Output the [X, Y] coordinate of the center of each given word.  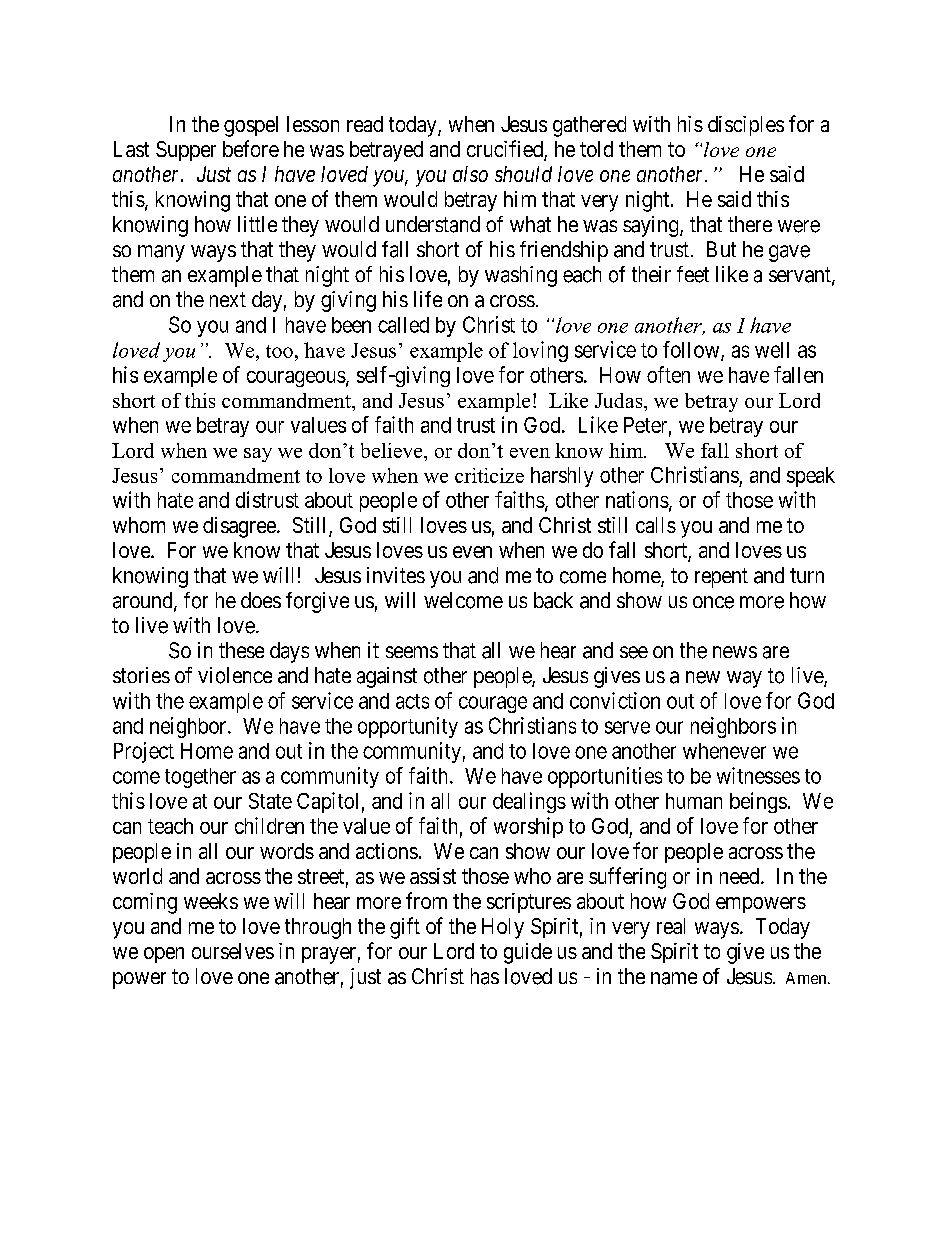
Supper [186, 151]
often [668, 374]
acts [412, 701]
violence [235, 675]
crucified [506, 150]
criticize [489, 475]
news [735, 652]
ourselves [233, 951]
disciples [746, 126]
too [279, 351]
